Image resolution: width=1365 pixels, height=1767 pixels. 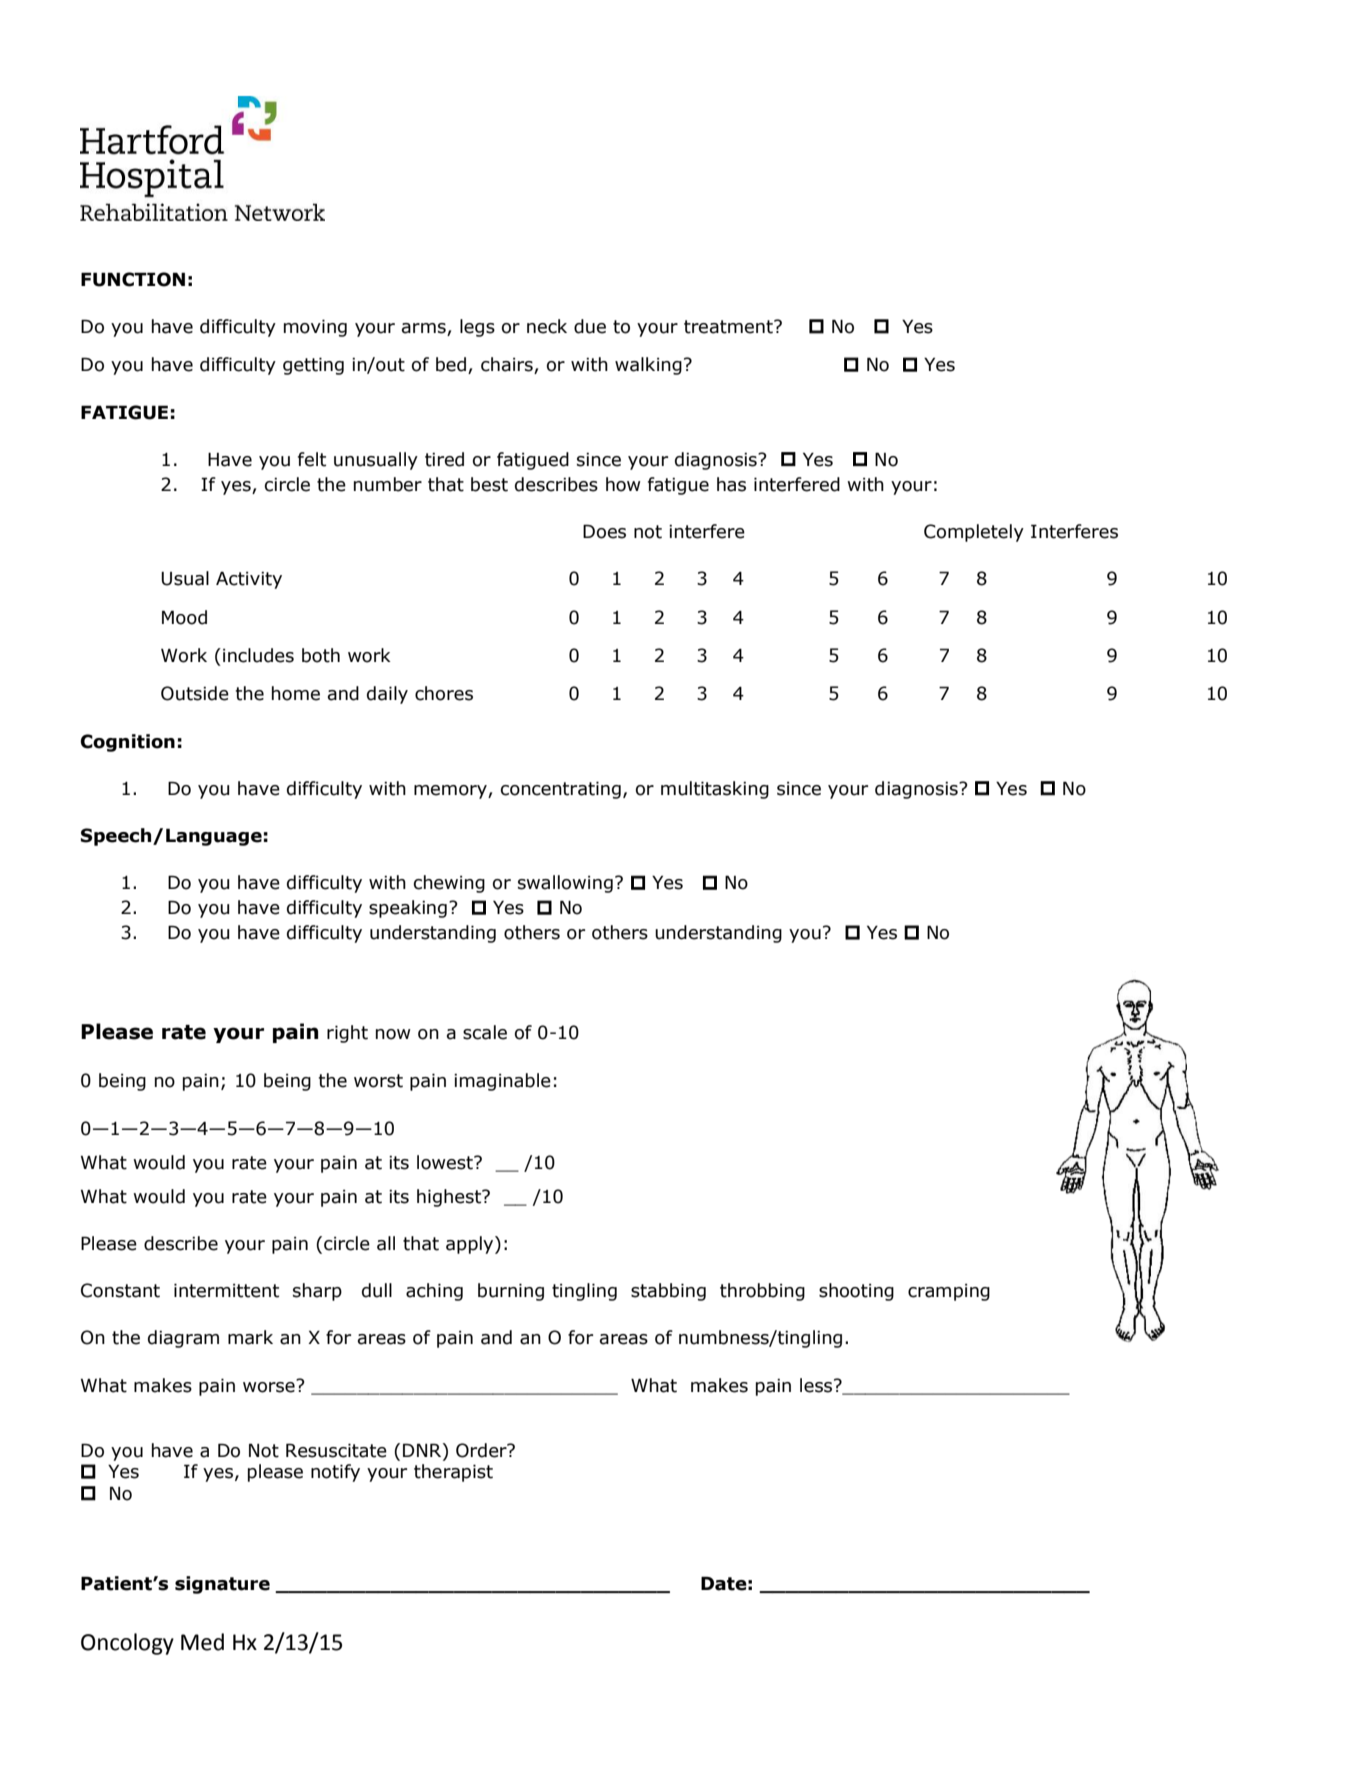 What do you see at coordinates (547, 326) in the screenshot?
I see `neck` at bounding box center [547, 326].
